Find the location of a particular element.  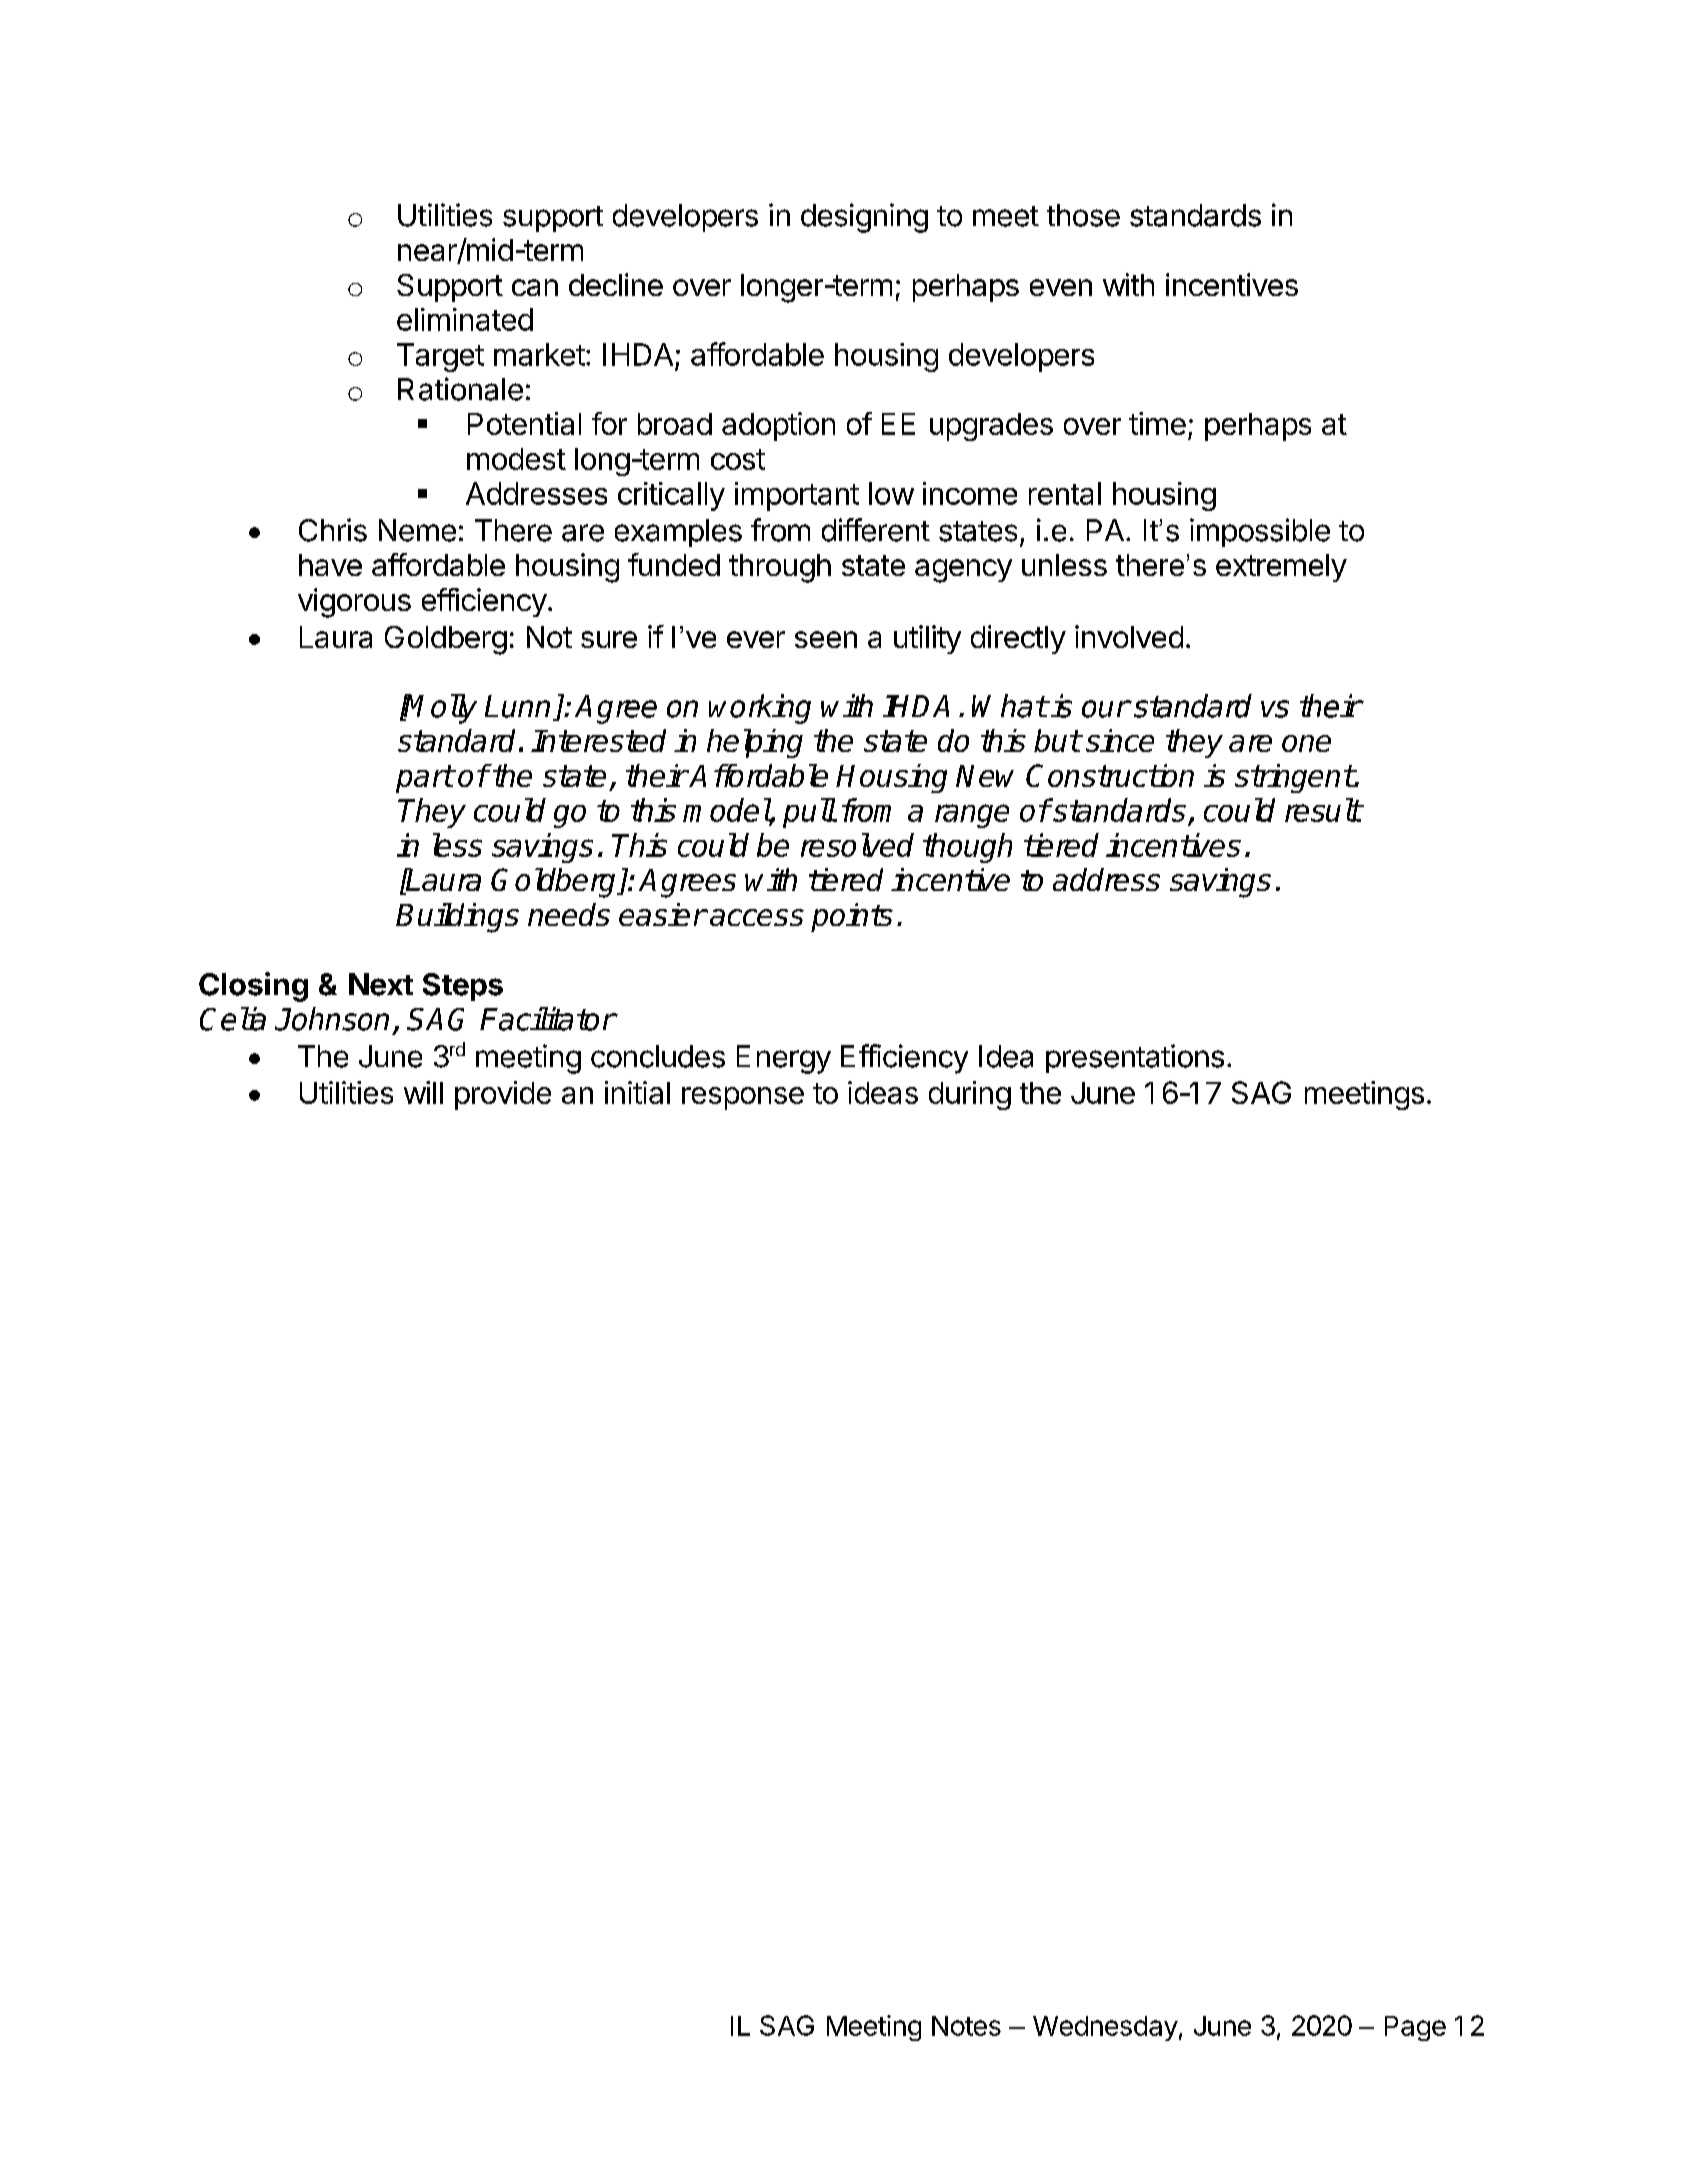

Notes is located at coordinates (966, 2026).
